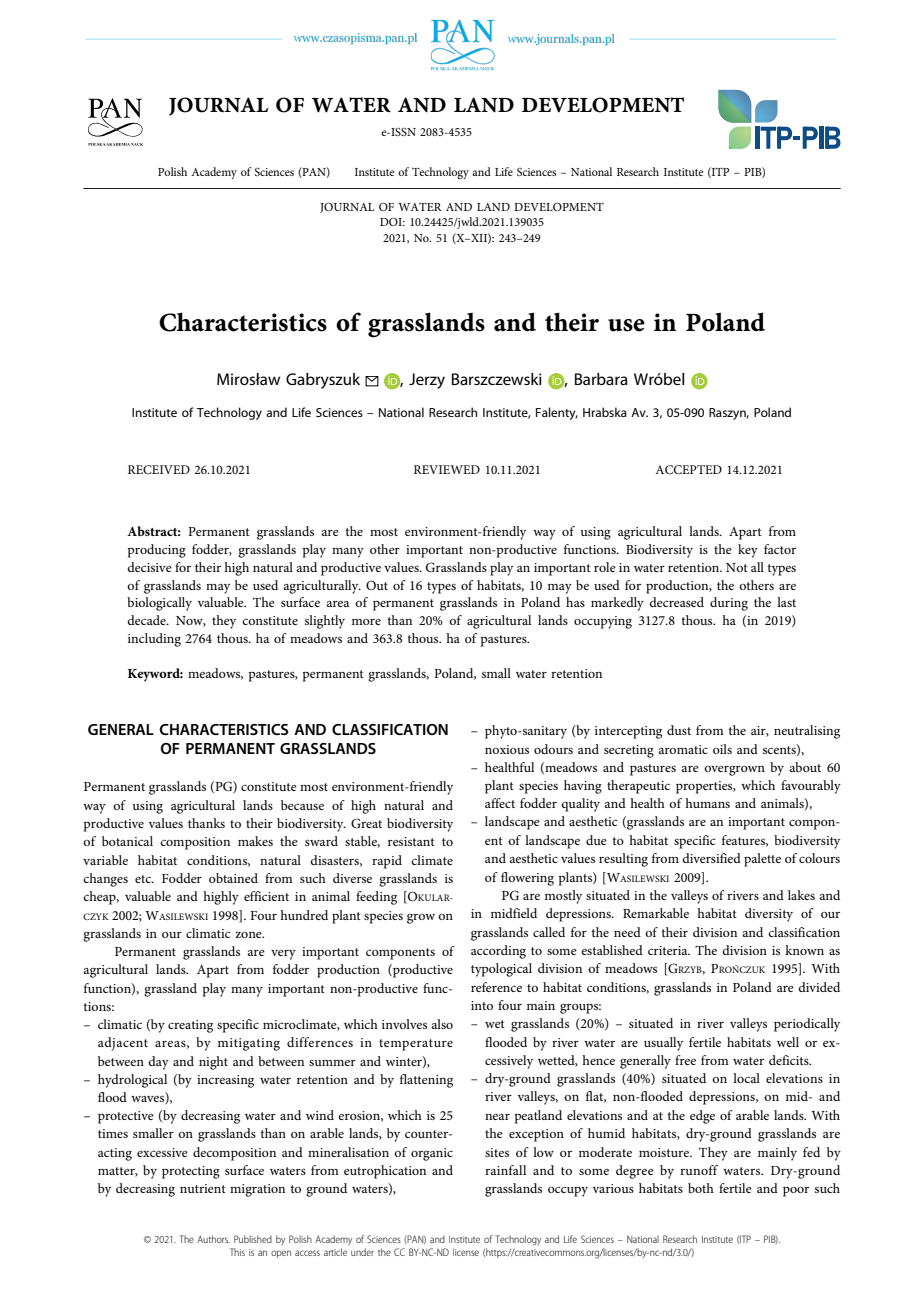  I want to click on rainfall, so click(505, 1170).
